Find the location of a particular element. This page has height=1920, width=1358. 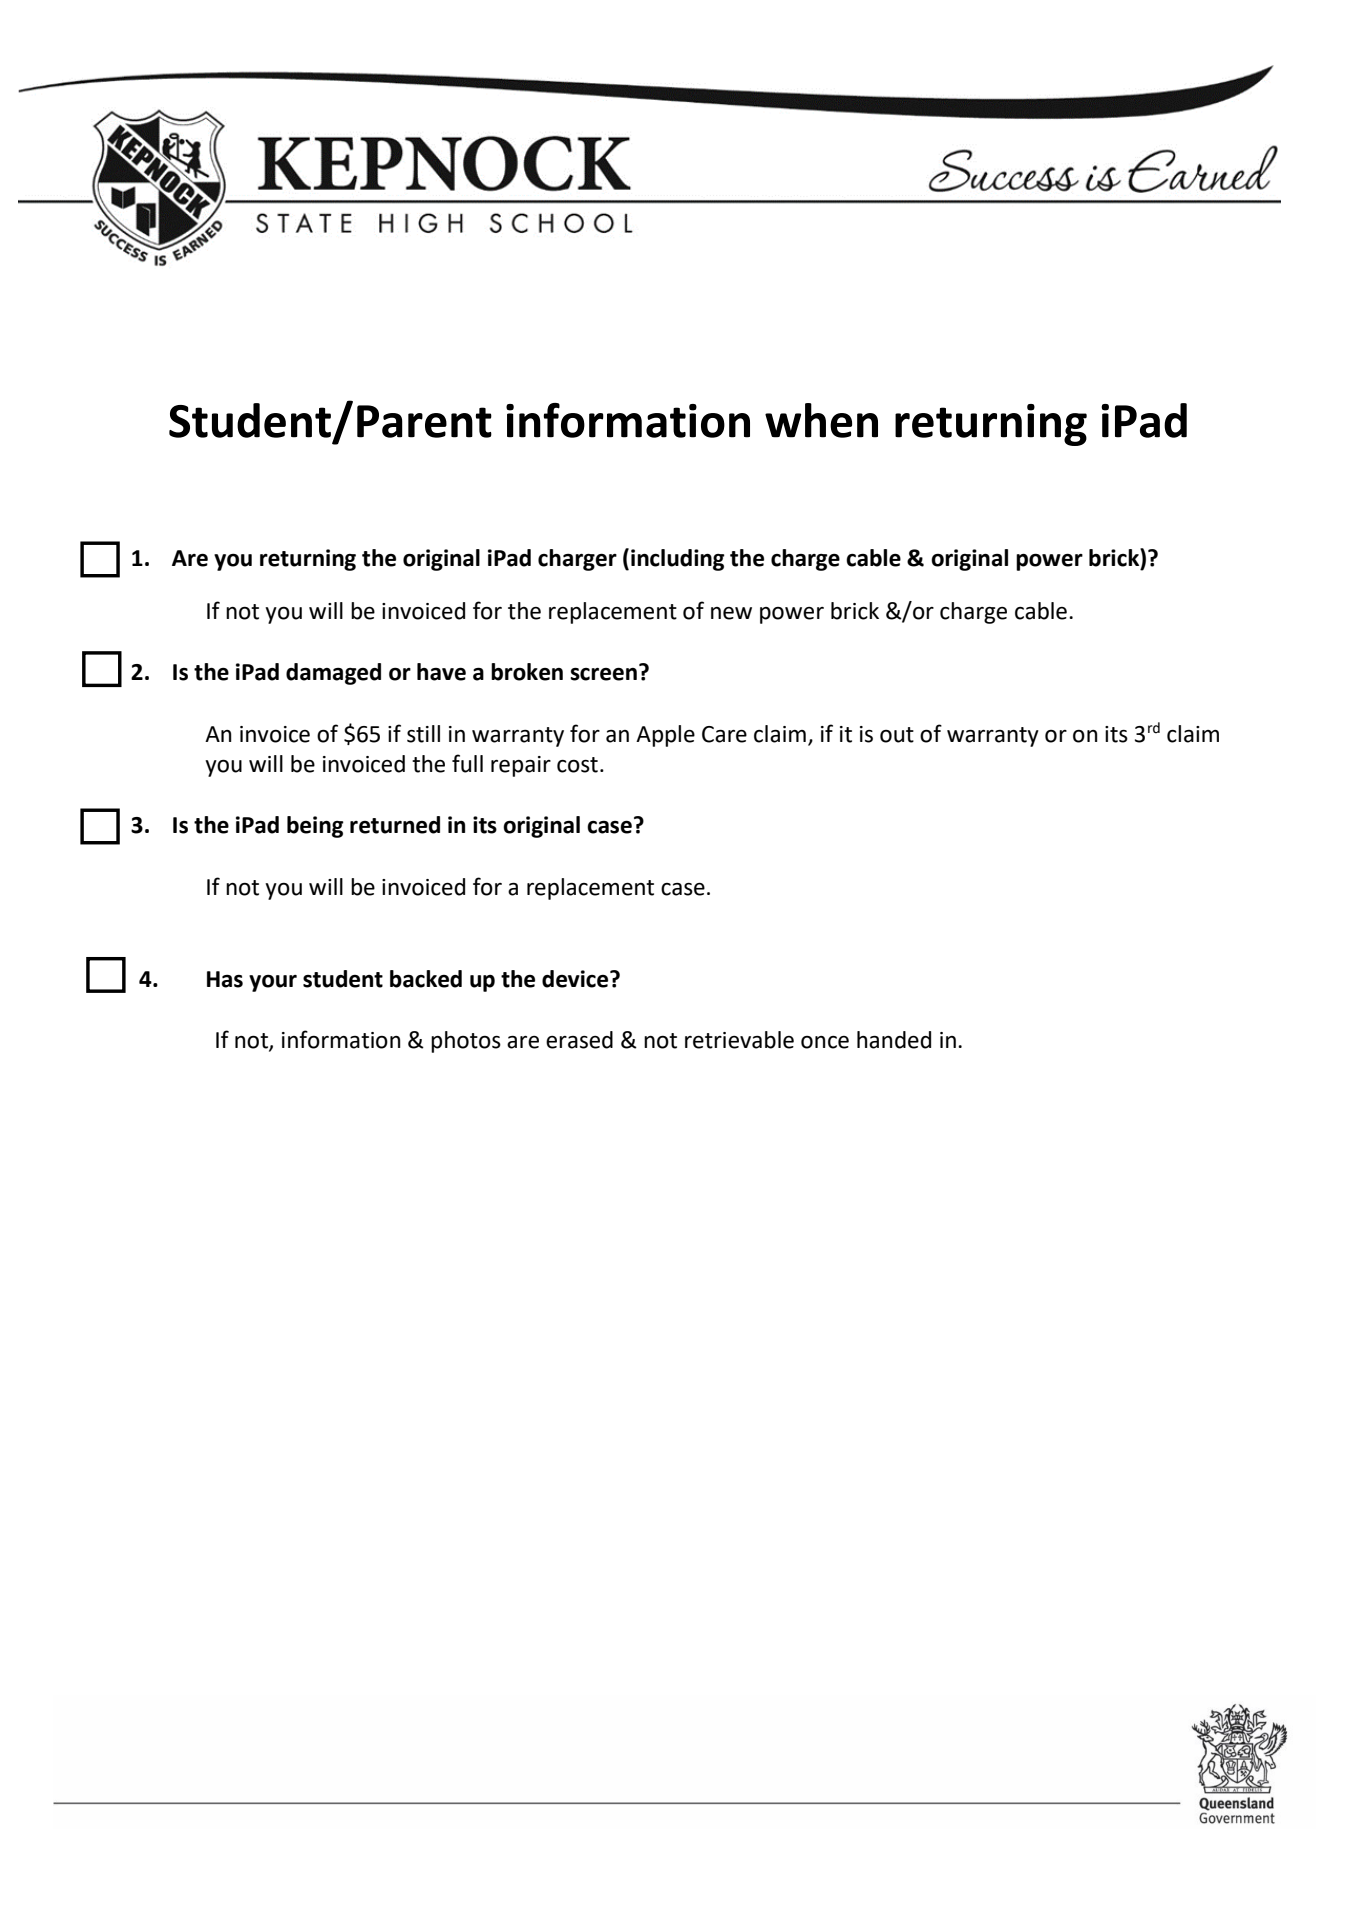

damaged is located at coordinates (333, 674).
